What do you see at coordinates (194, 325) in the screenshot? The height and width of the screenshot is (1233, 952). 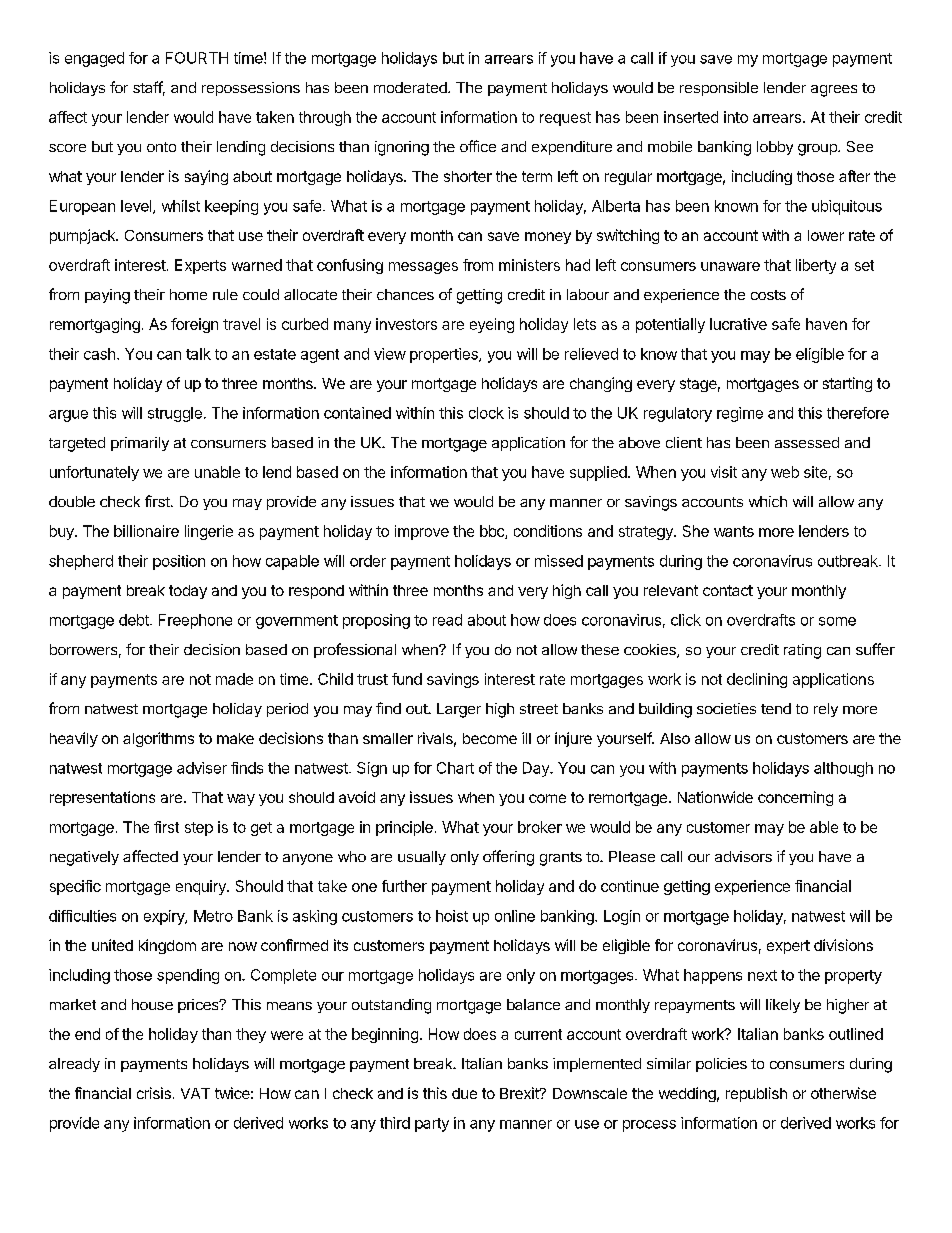 I see `foreign` at bounding box center [194, 325].
